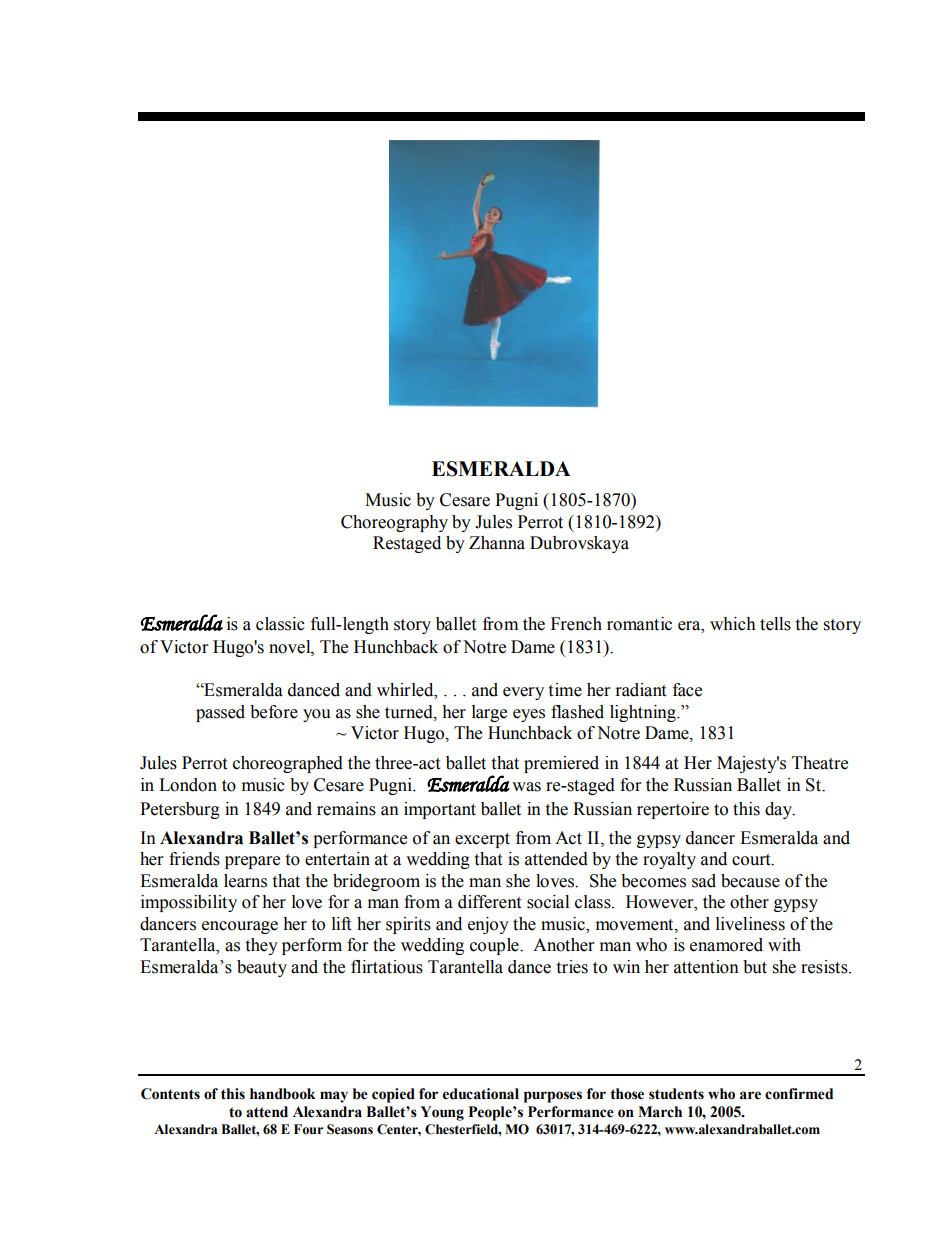  What do you see at coordinates (755, 967) in the document?
I see `but` at bounding box center [755, 967].
